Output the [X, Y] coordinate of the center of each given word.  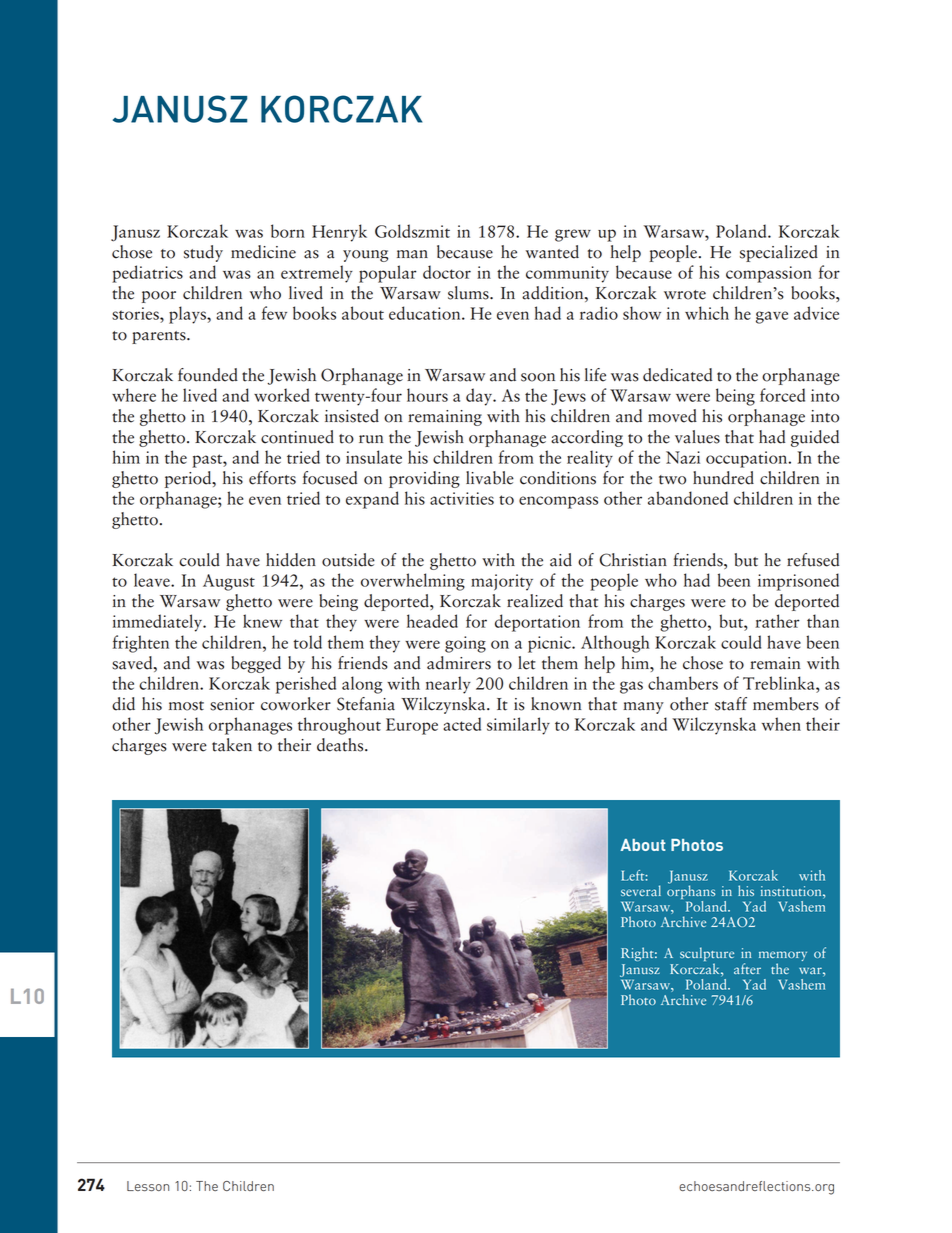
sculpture [707, 955]
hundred [723, 478]
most [186, 706]
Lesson [148, 1186]
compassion [769, 274]
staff [731, 704]
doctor [447, 272]
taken [232, 745]
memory [783, 957]
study [203, 253]
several [641, 890]
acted [462, 724]
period [189, 479]
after [747, 968]
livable [490, 478]
